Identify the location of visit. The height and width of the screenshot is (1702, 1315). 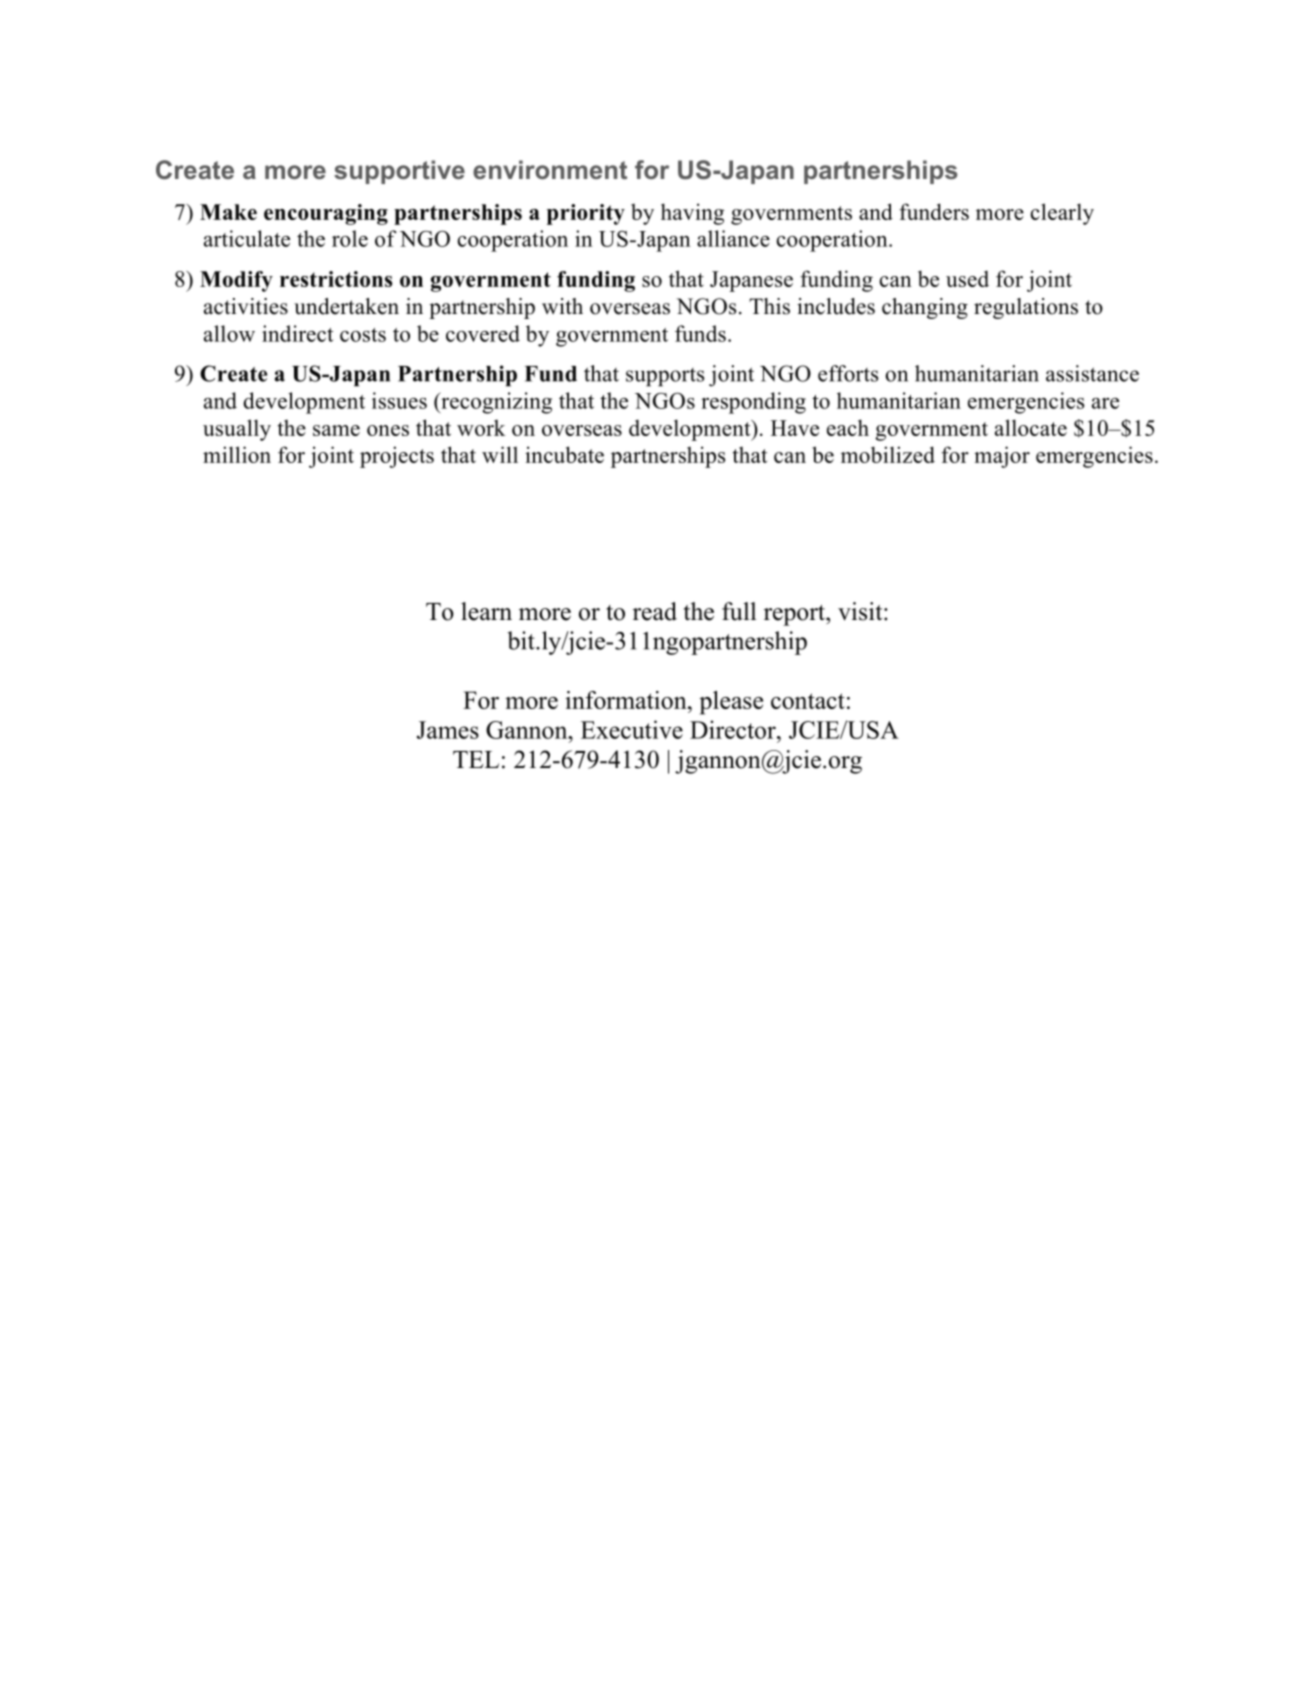
(861, 611).
